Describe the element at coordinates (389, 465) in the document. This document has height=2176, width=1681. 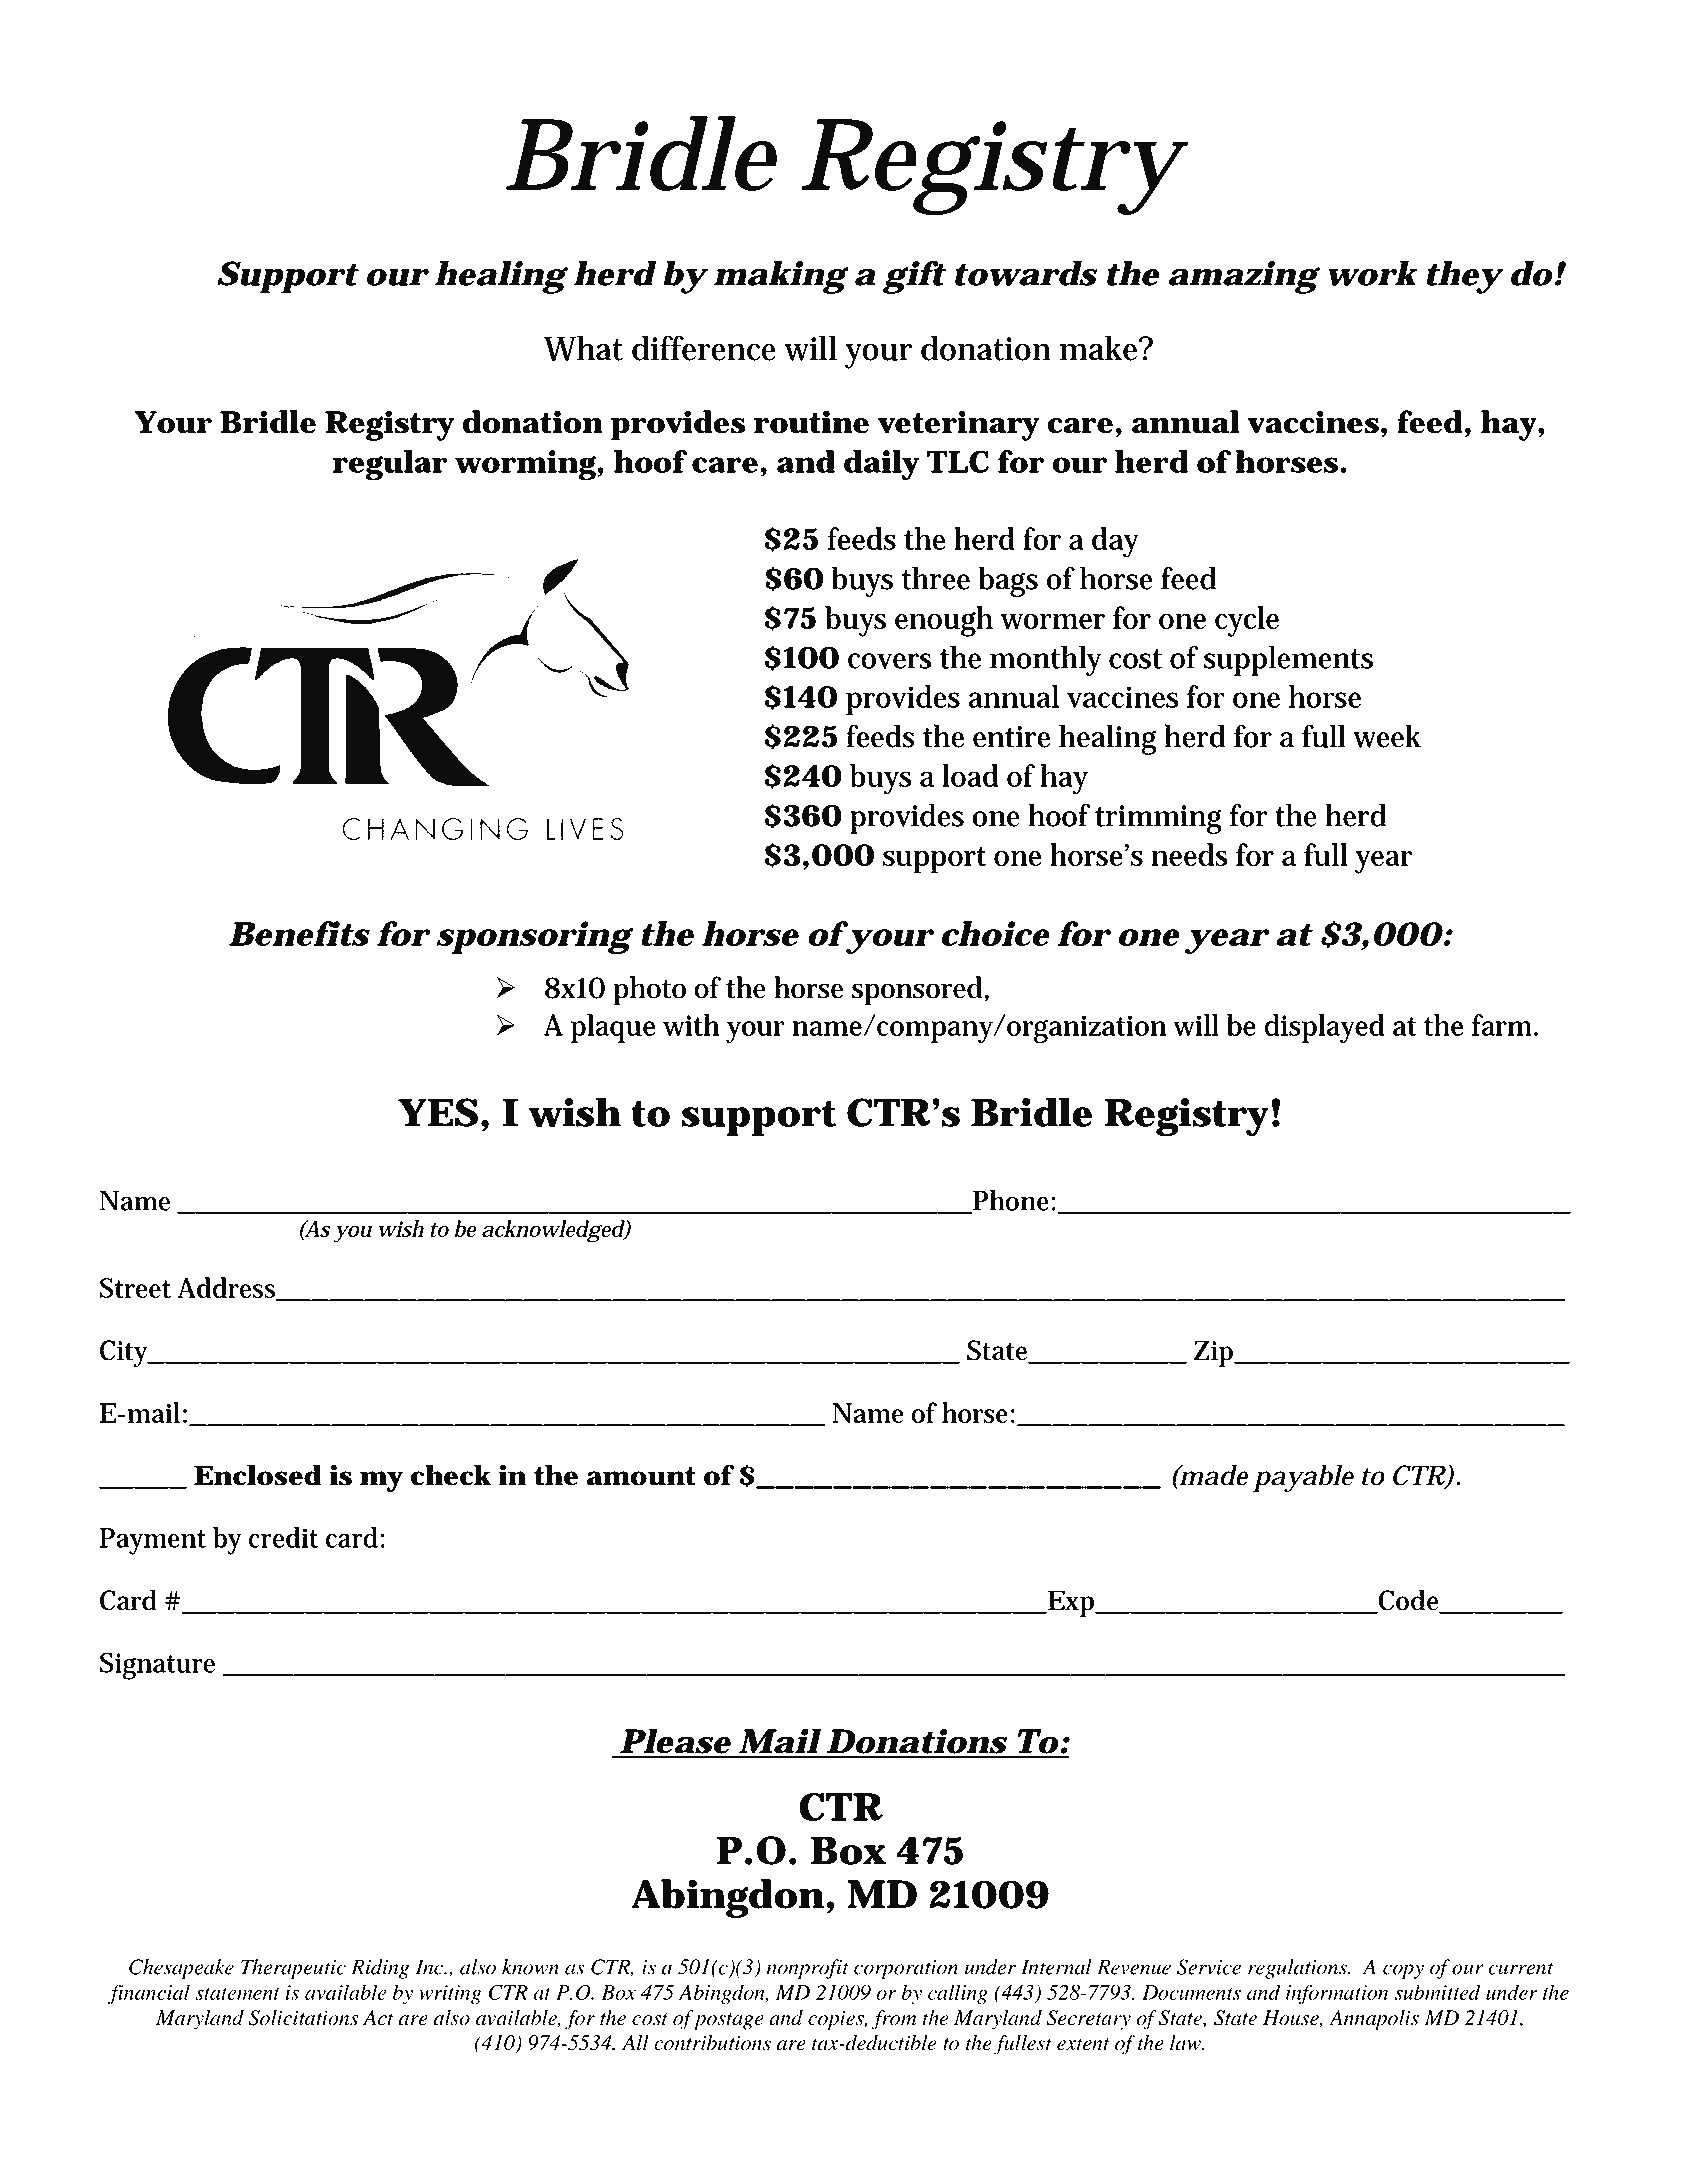
I see `regular` at that location.
